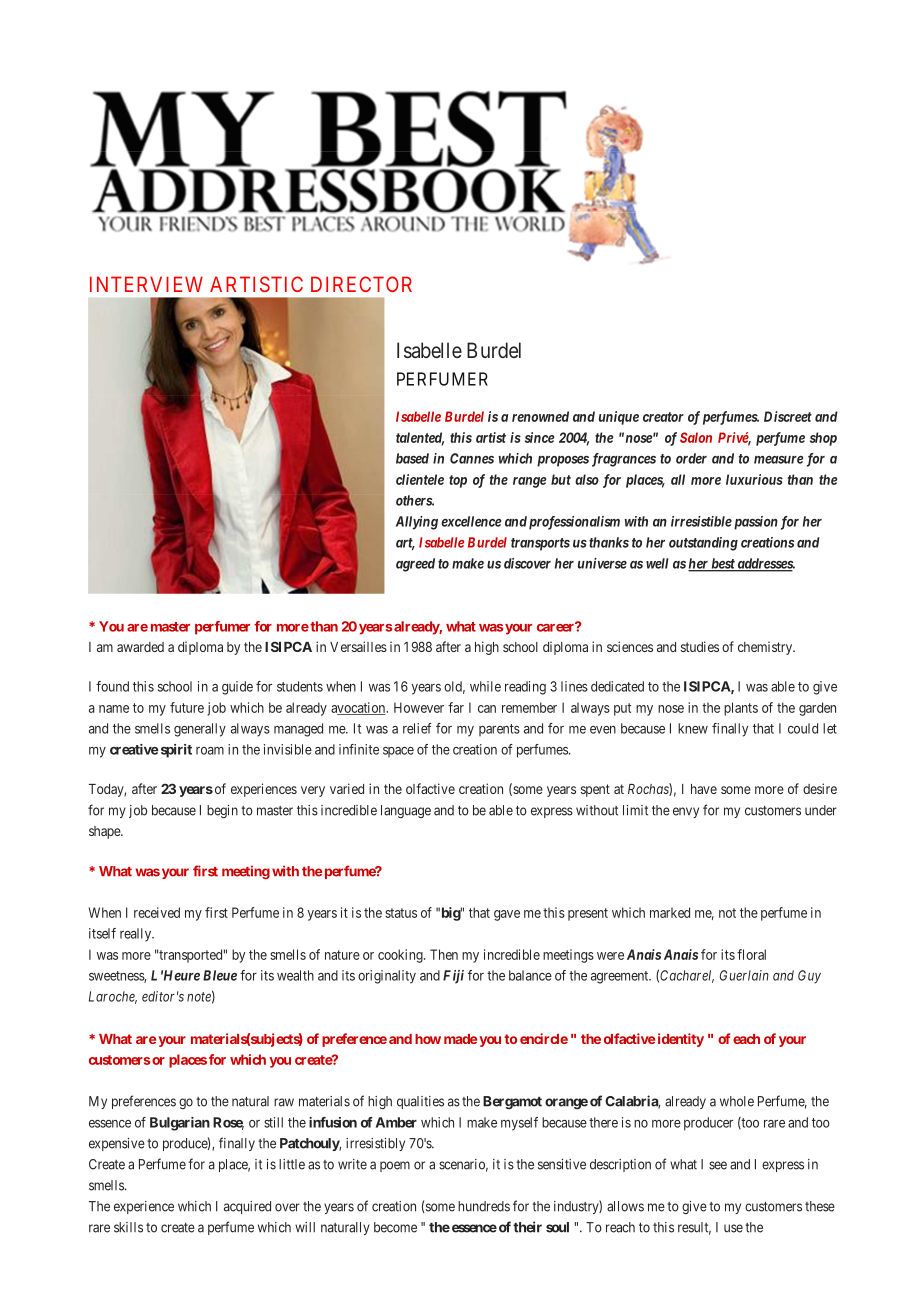  I want to click on passion, so click(754, 523).
